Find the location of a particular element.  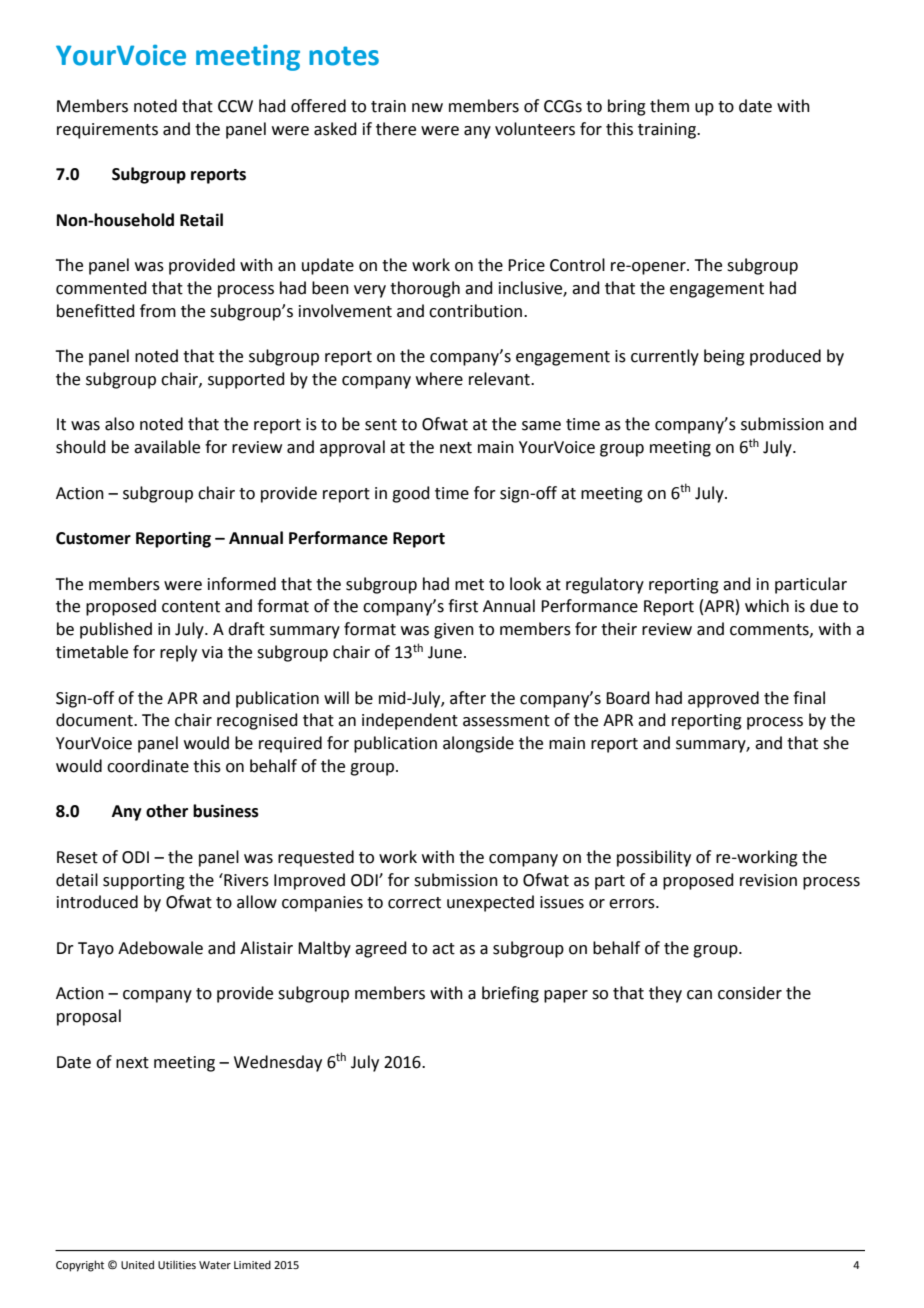

Limited is located at coordinates (252, 1264).
